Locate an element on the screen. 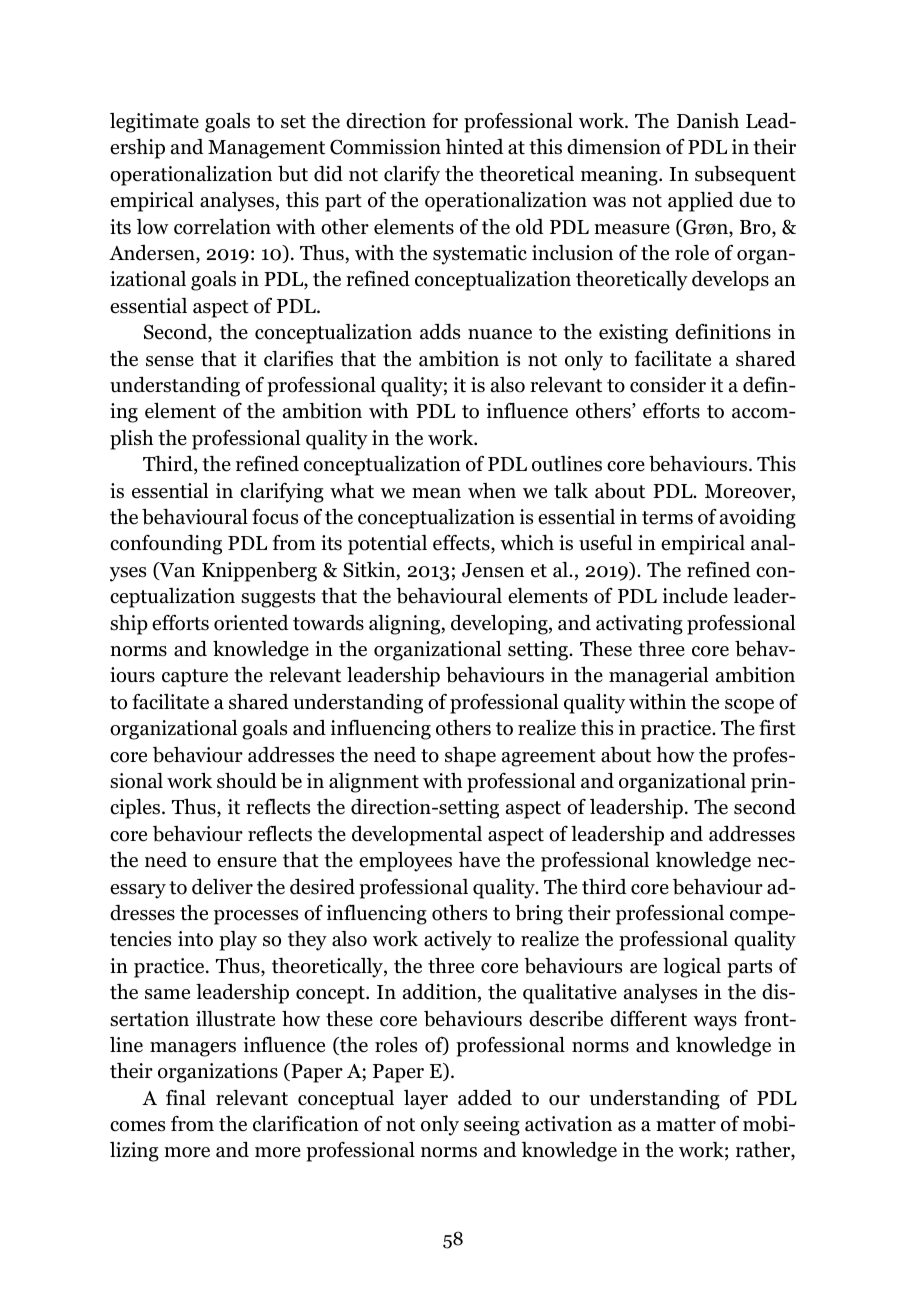 The width and height of the screenshot is (924, 1308). adds is located at coordinates (440, 332).
